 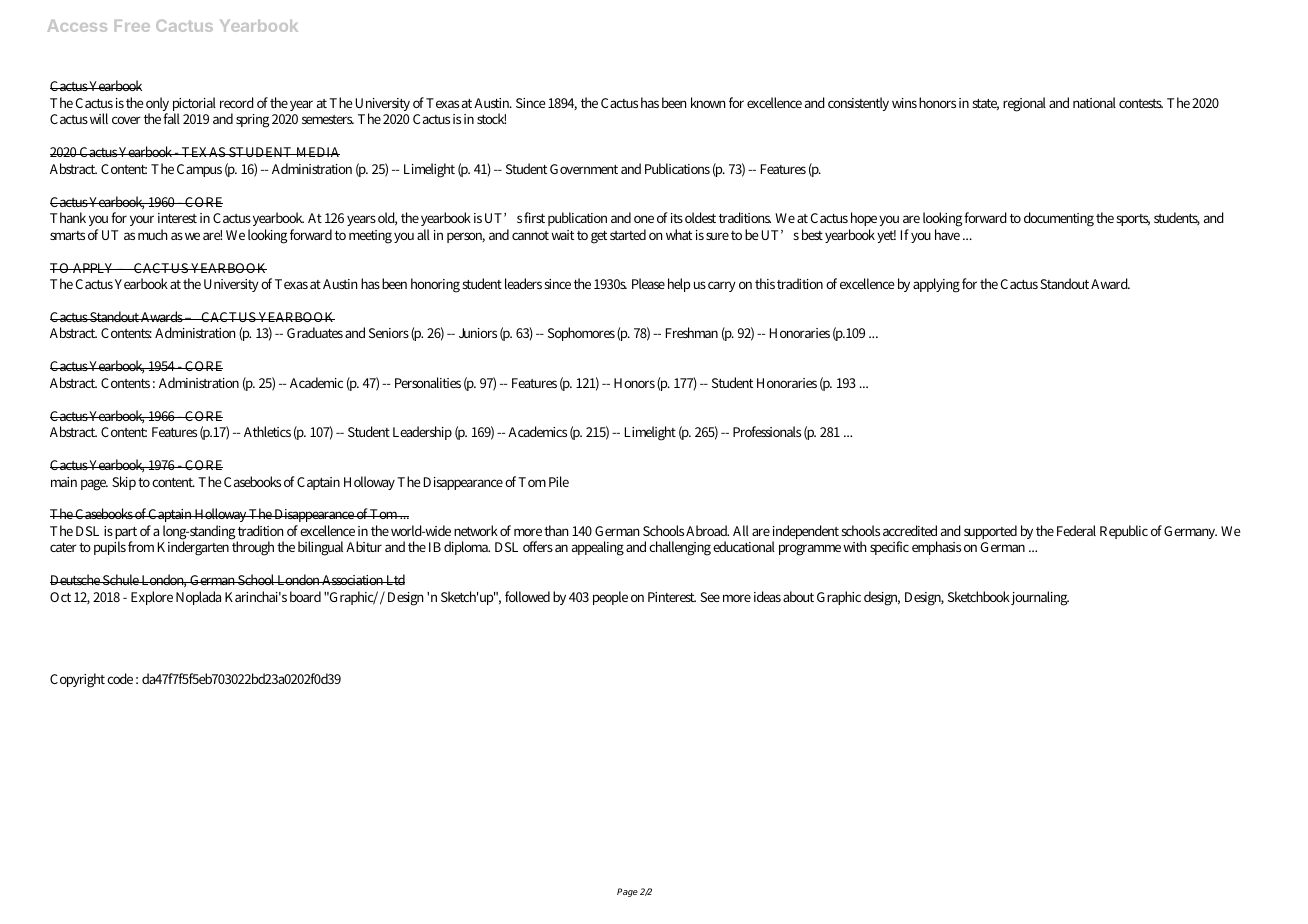 What do you see at coordinates (1059, 219) in the screenshot?
I see `documenting` at bounding box center [1059, 219].
